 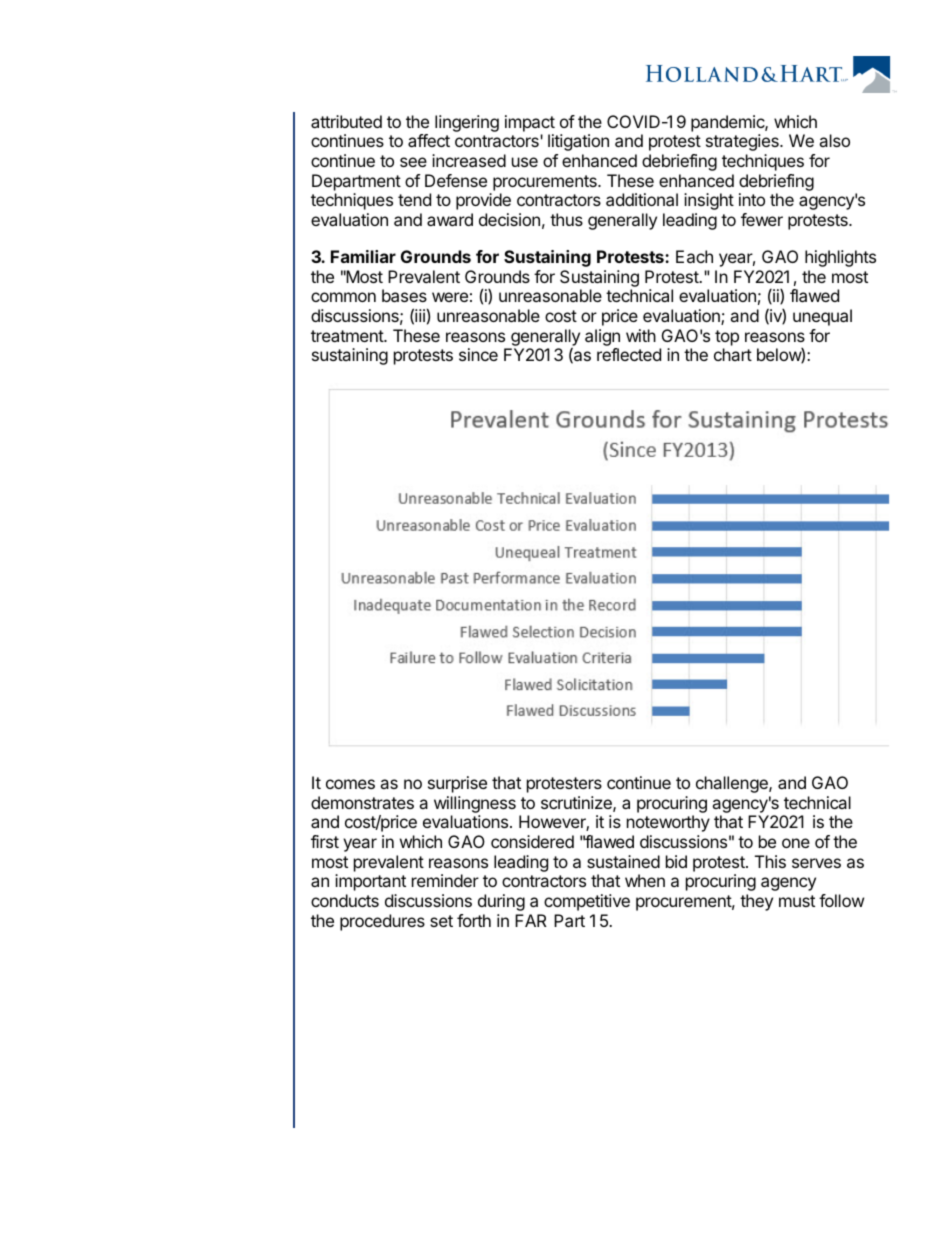 I want to click on litigation, so click(x=578, y=142).
